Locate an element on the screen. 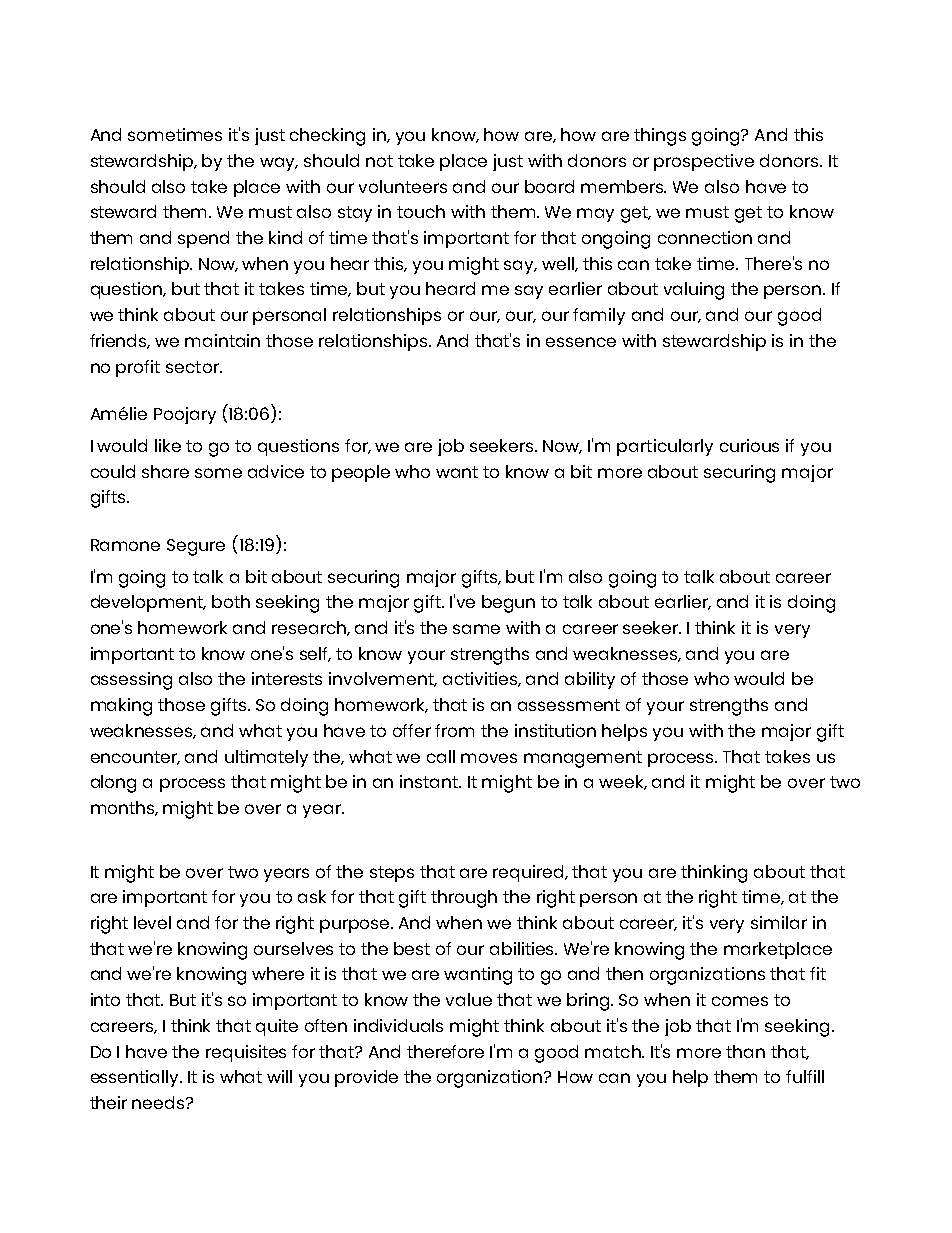 The image size is (952, 1233). people is located at coordinates (361, 473).
